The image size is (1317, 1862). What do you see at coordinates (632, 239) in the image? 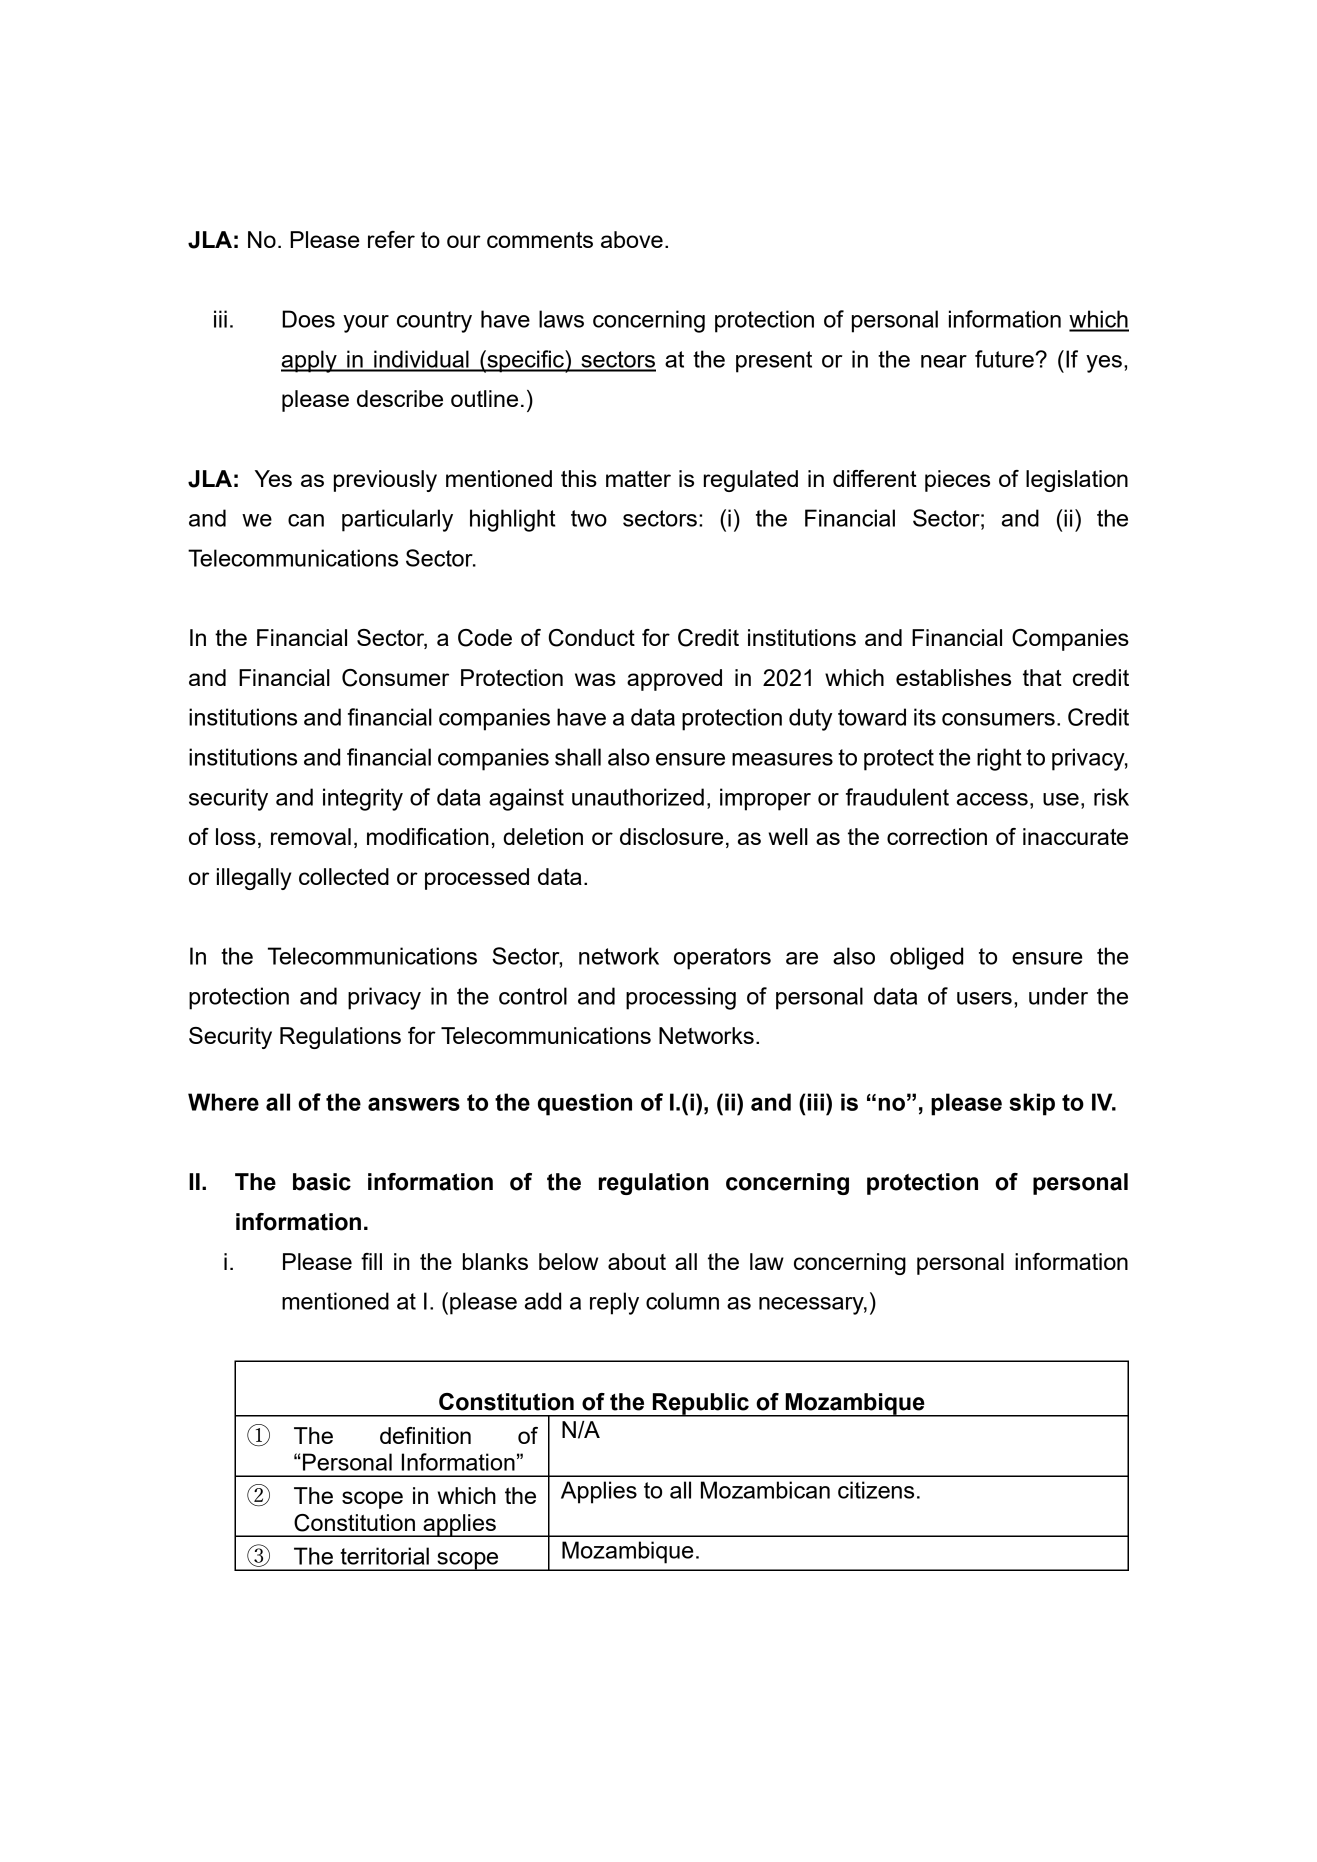
I see `above` at bounding box center [632, 239].
